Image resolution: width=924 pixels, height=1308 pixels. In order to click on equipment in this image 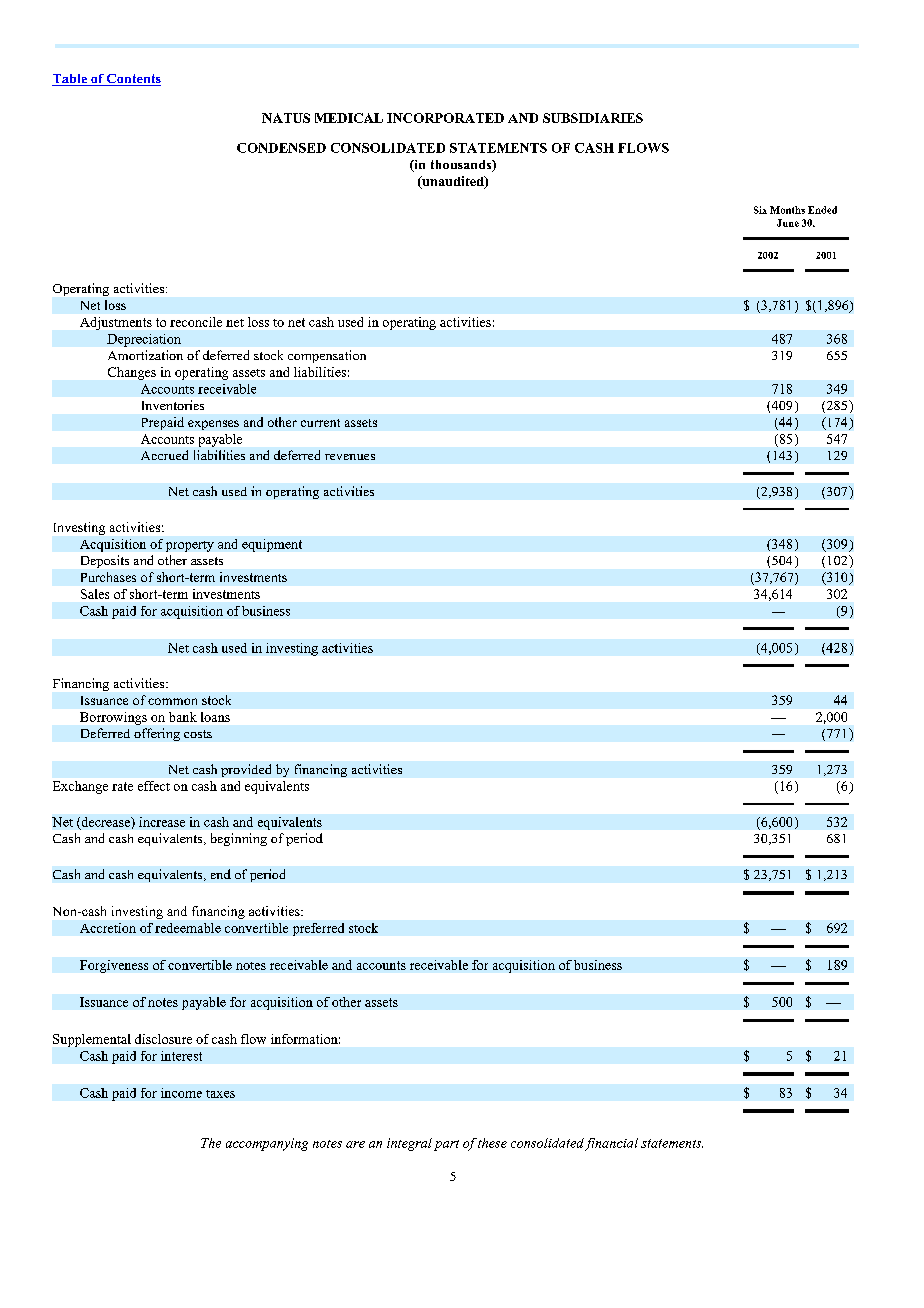, I will do `click(272, 545)`.
